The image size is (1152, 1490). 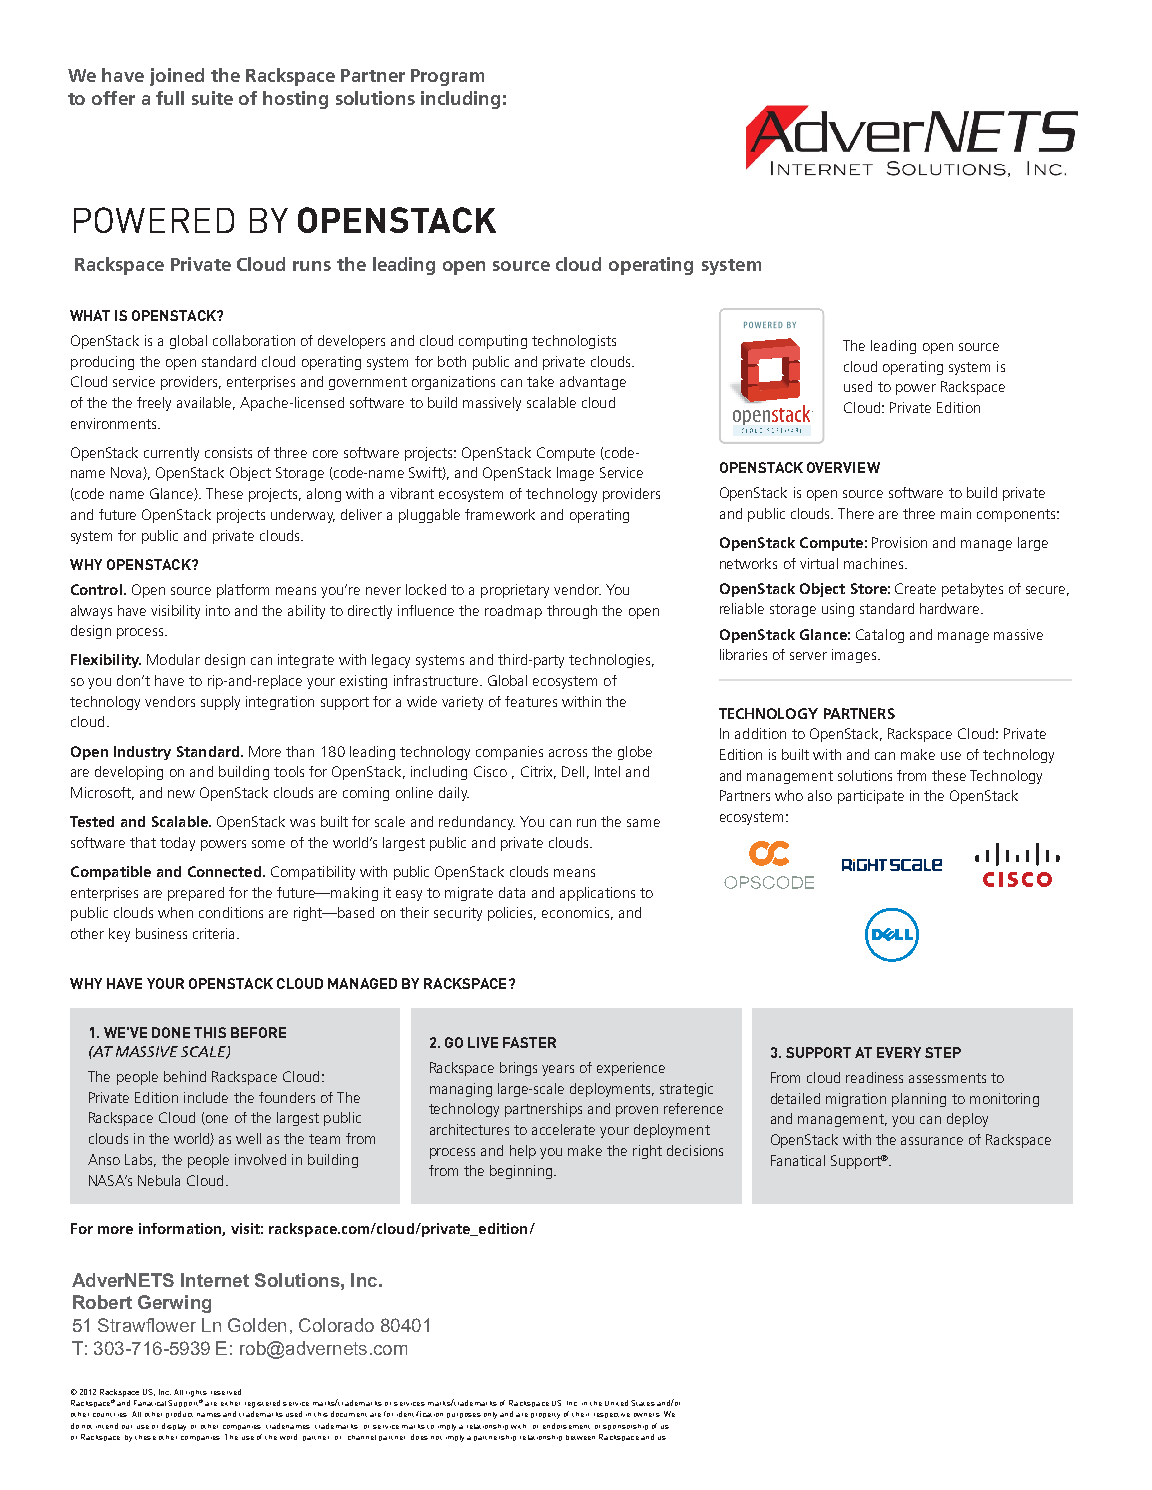 I want to click on suite, so click(x=212, y=98).
